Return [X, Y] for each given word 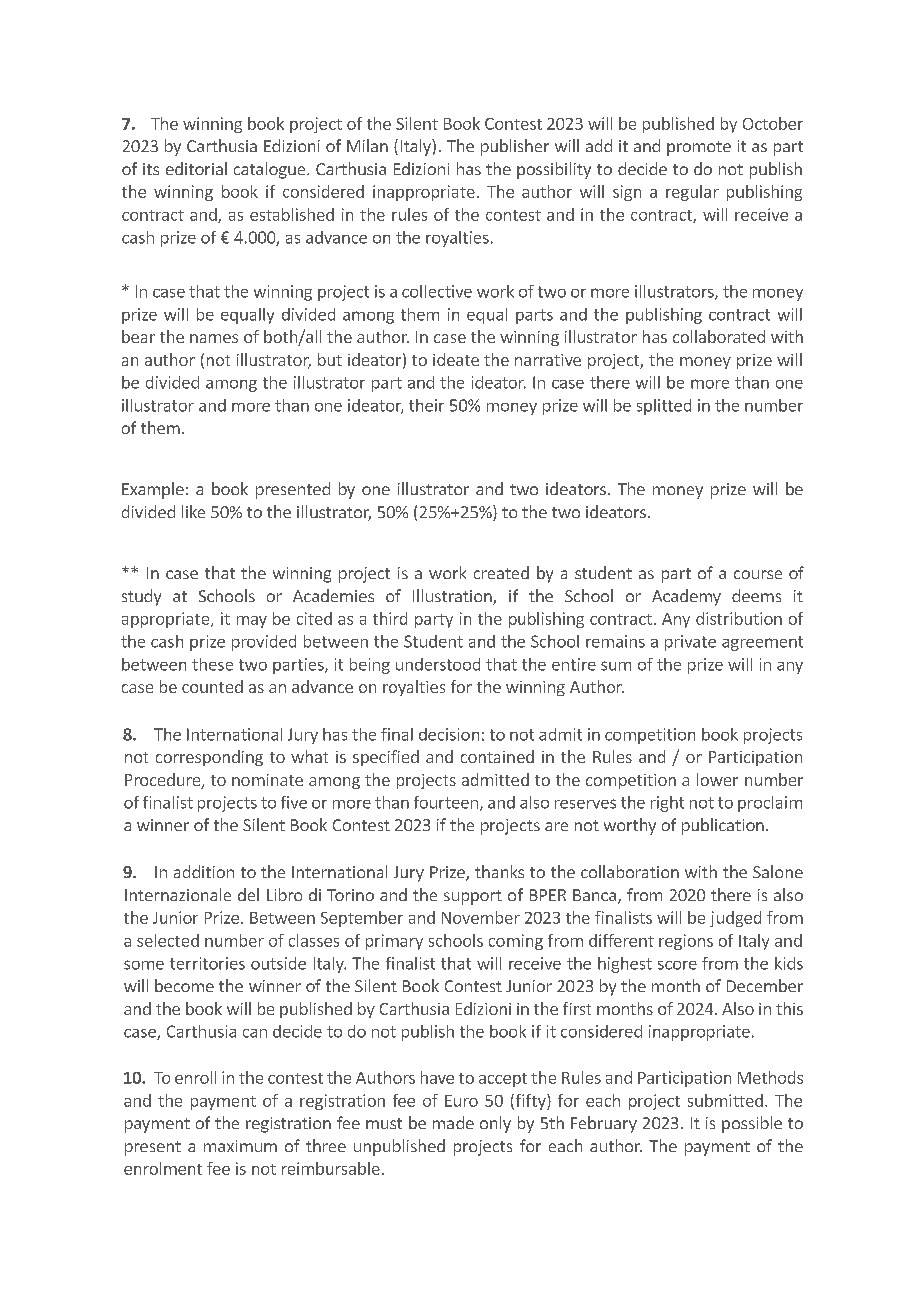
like [193, 511]
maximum [240, 1146]
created [501, 572]
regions [686, 942]
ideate [456, 359]
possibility [554, 170]
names [214, 338]
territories [207, 963]
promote [699, 148]
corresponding [209, 758]
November [481, 917]
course [758, 574]
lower [717, 779]
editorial [196, 168]
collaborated [719, 336]
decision [449, 734]
